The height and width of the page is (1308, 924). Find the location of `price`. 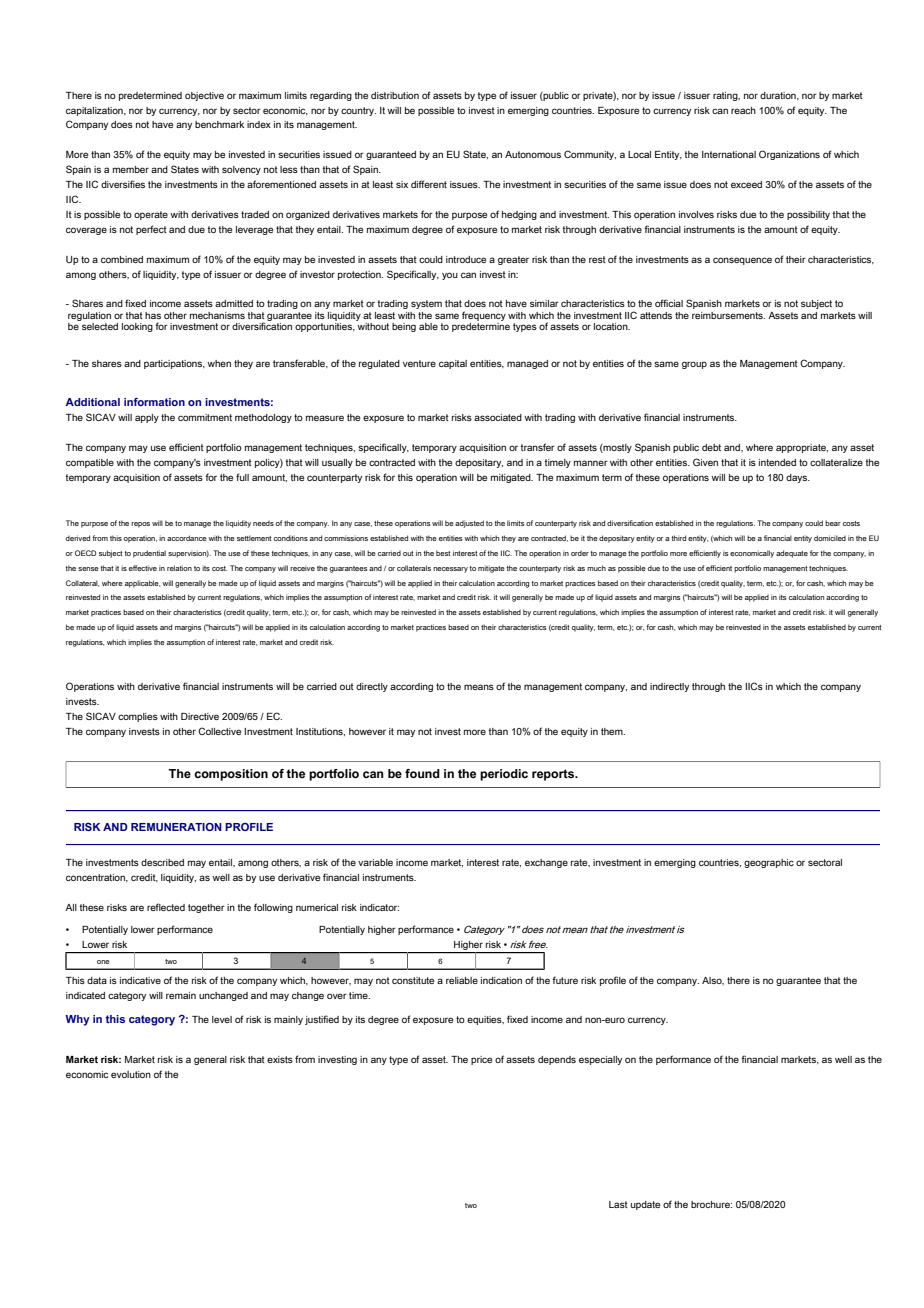

price is located at coordinates (481, 1060).
